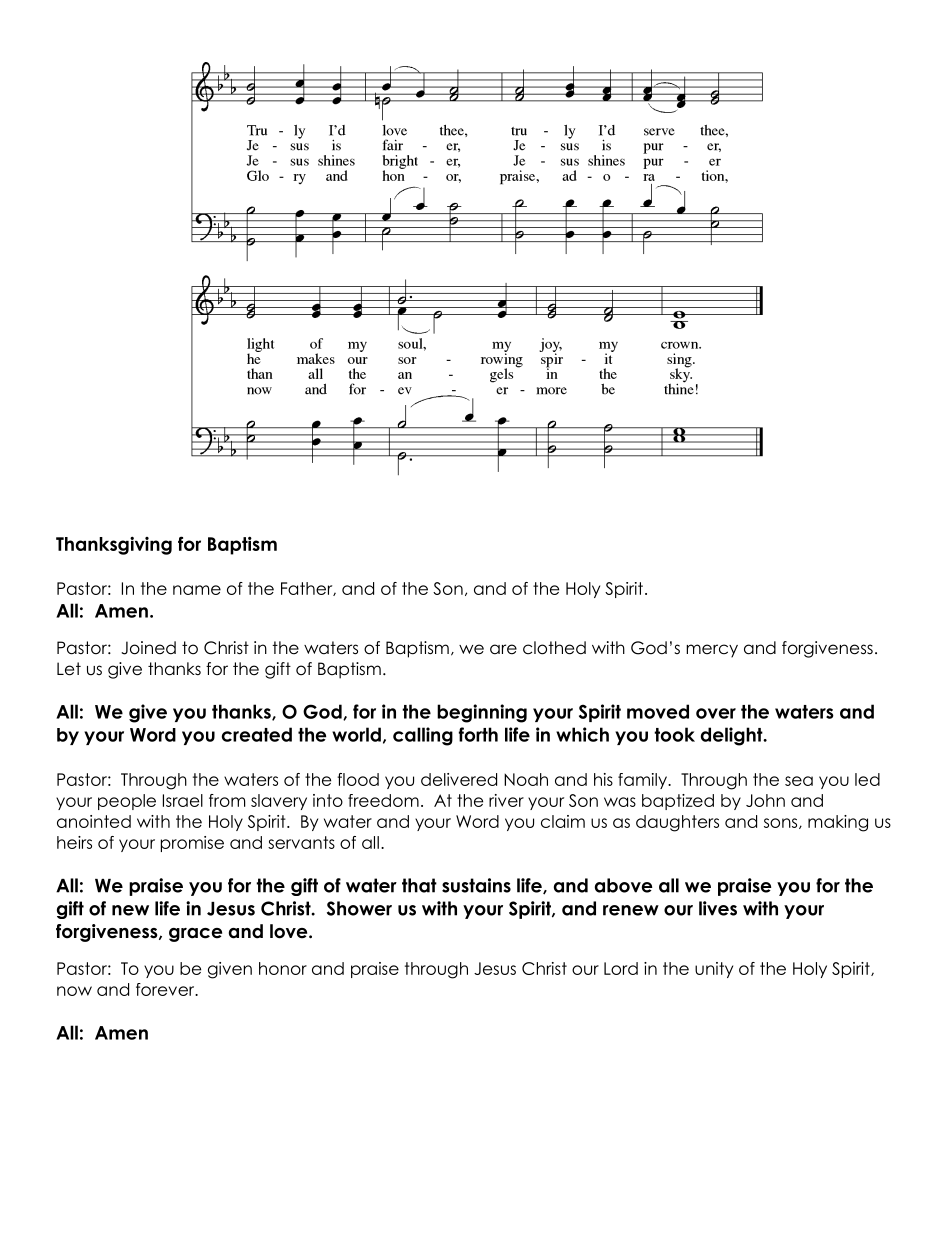 The height and width of the screenshot is (1233, 952). Describe the element at coordinates (192, 844) in the screenshot. I see `promise` at that location.
